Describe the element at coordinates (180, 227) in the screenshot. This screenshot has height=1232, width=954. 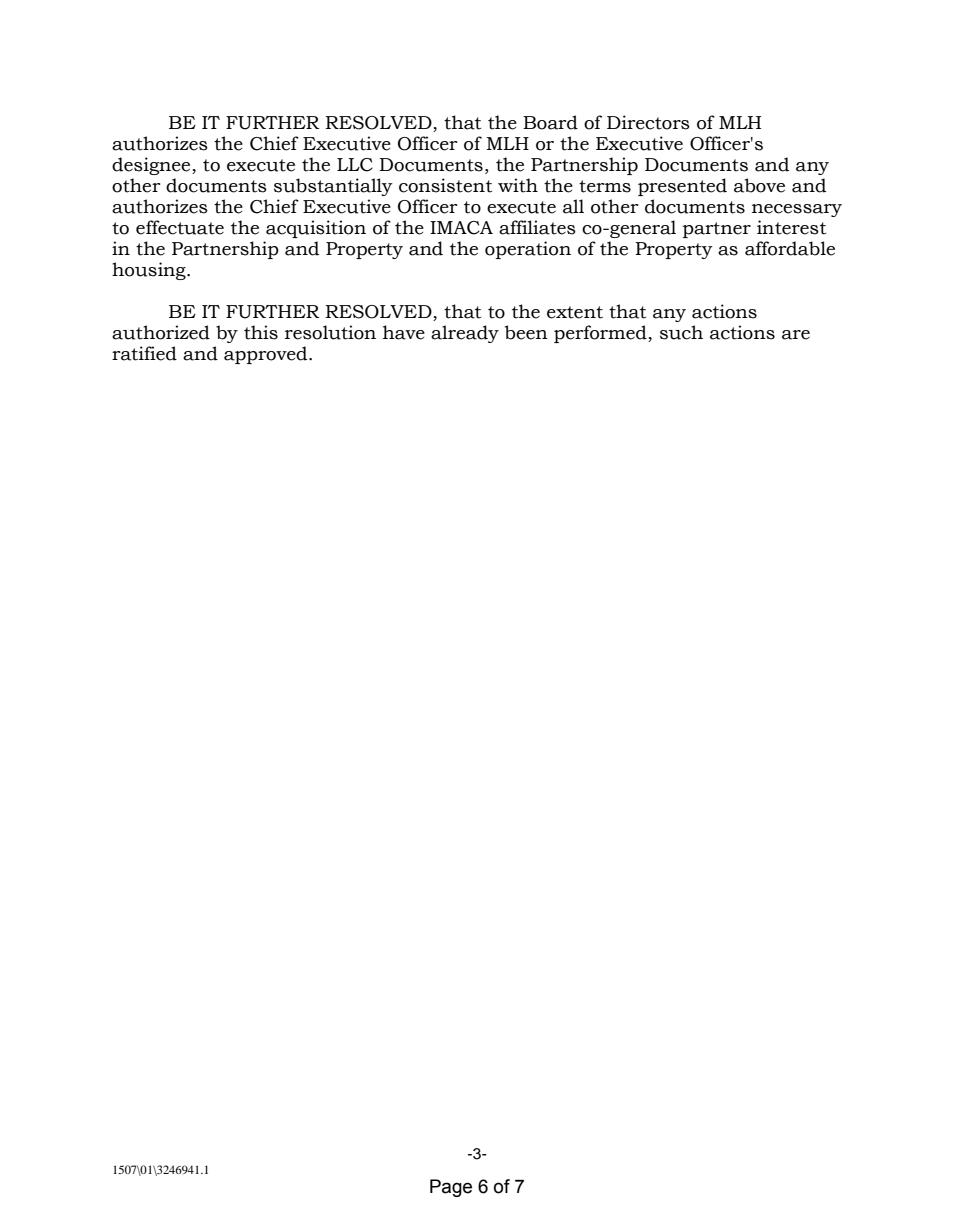
I see `effectuate` at that location.
